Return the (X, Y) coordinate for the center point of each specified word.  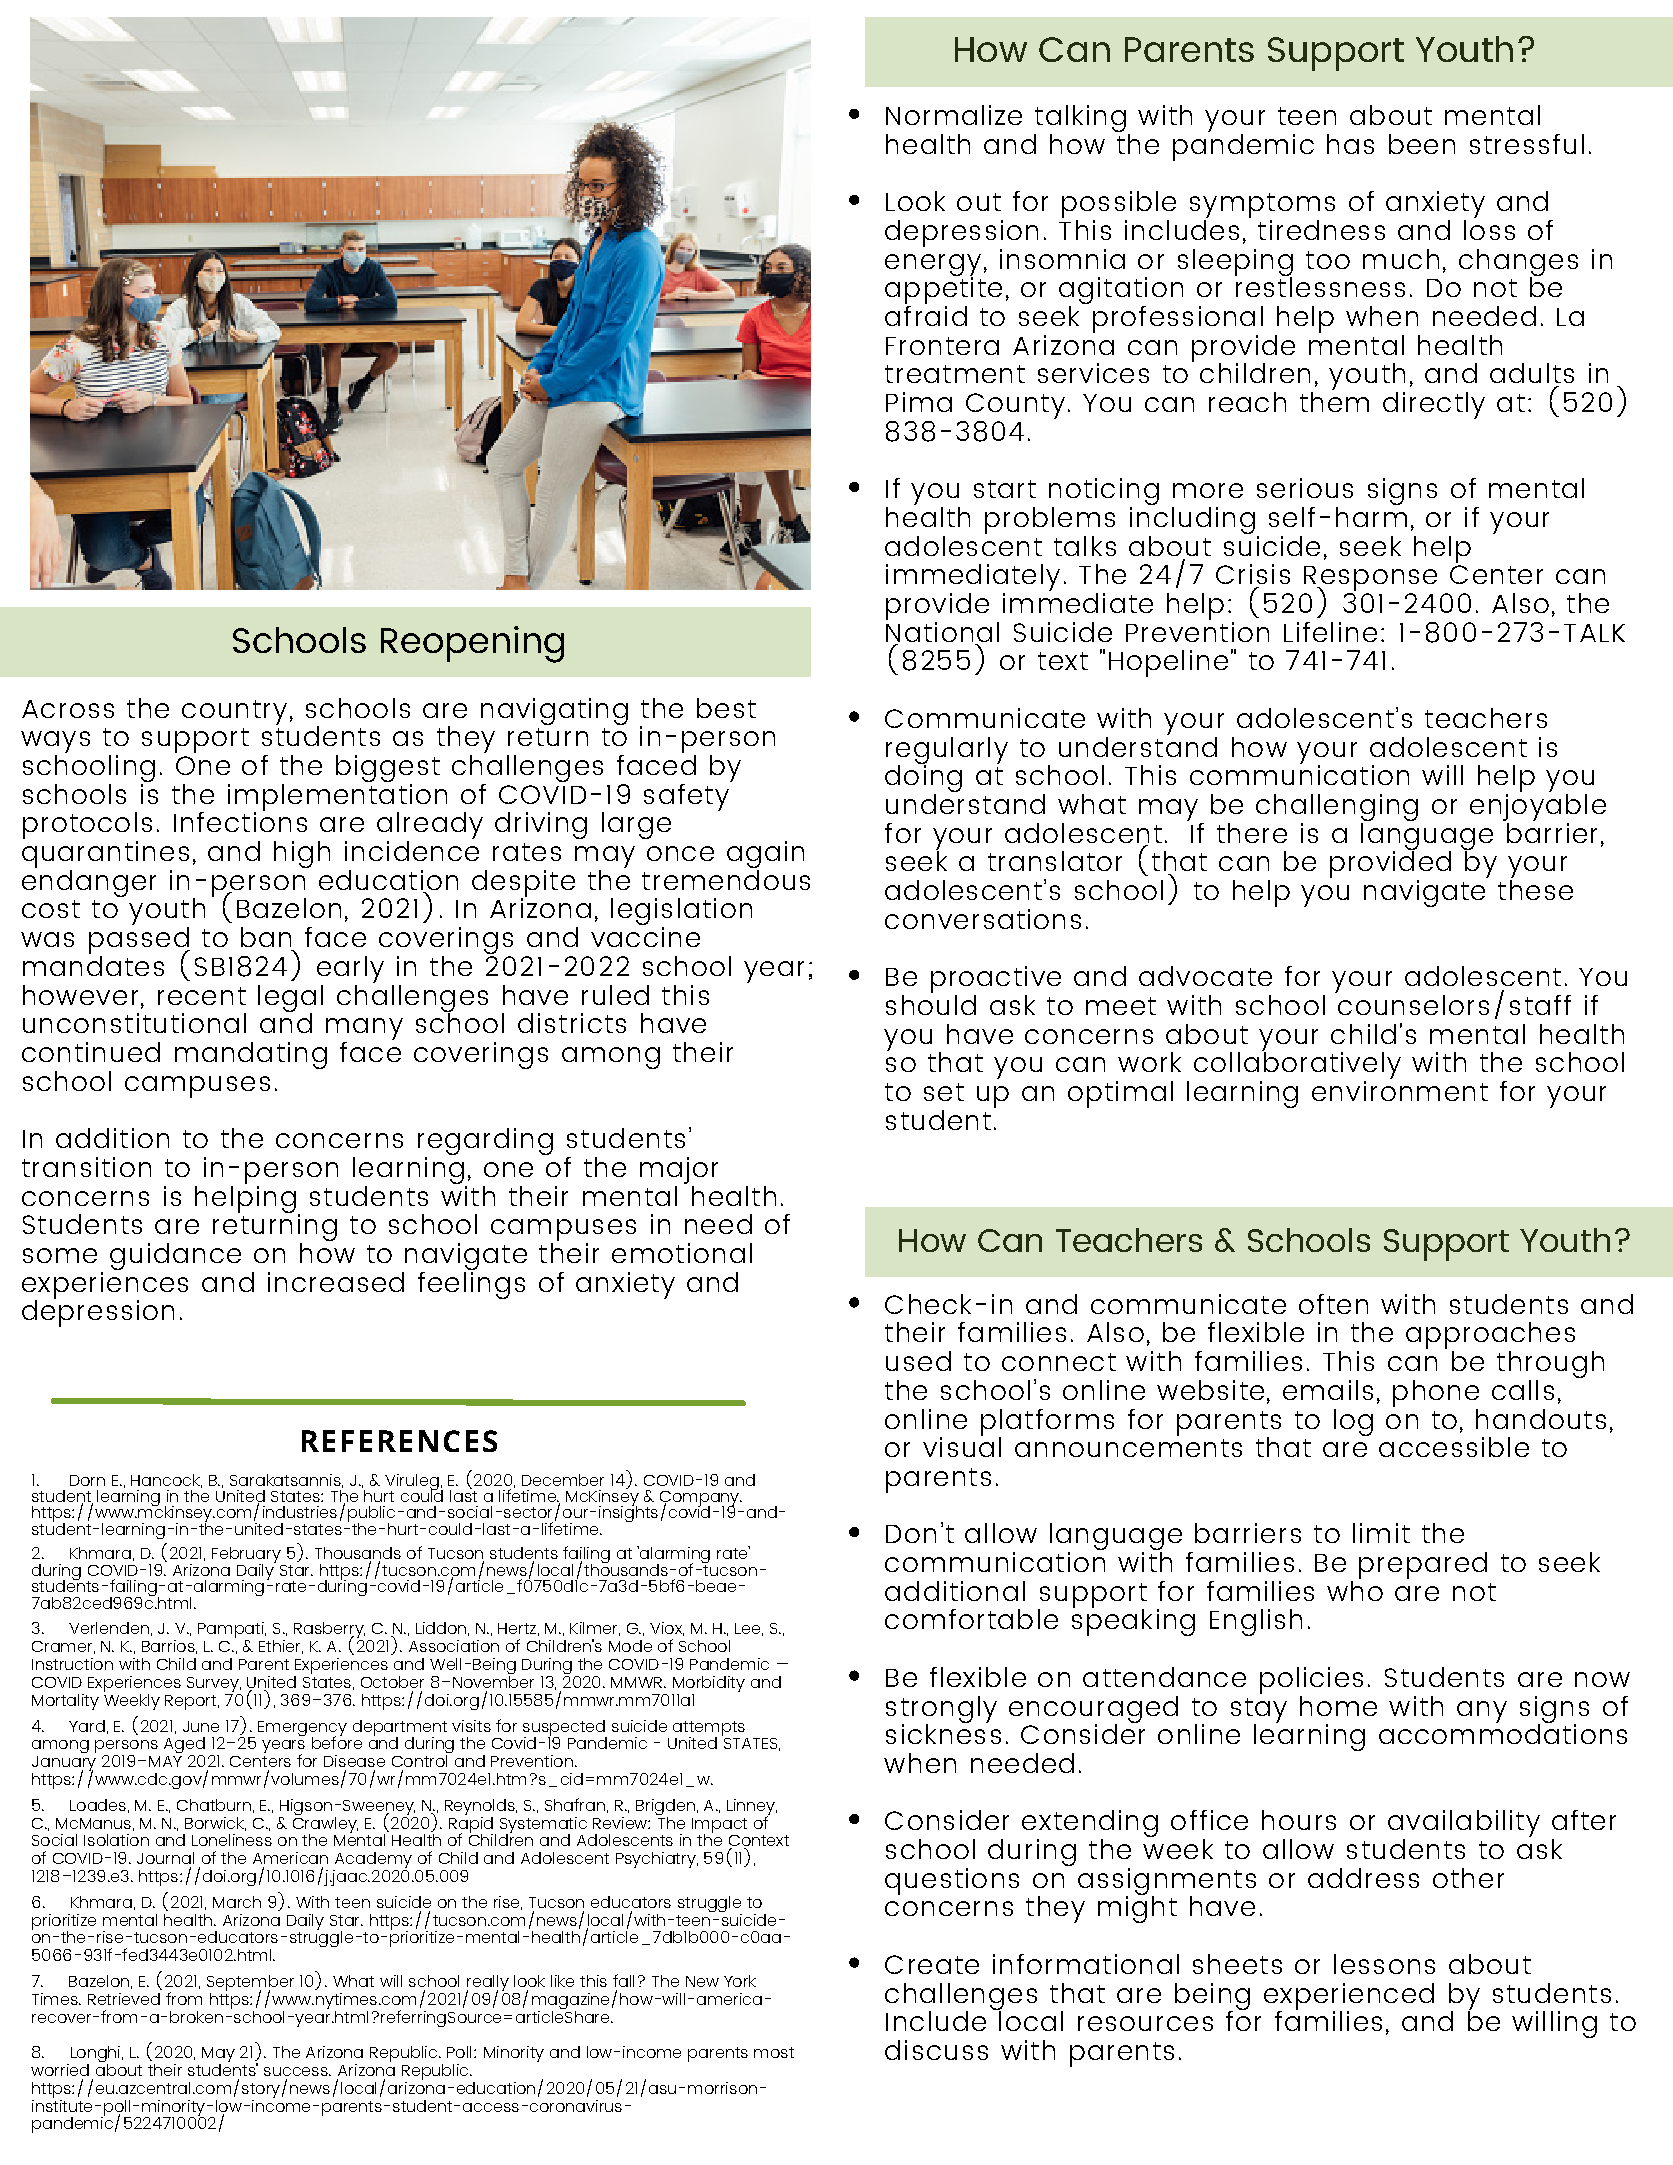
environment (1400, 1089)
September (250, 1984)
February (247, 1556)
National (942, 630)
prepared (1423, 1565)
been (1422, 144)
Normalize (954, 115)
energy (933, 266)
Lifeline (1330, 632)
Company (700, 1500)
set (944, 1092)
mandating (251, 1055)
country (234, 712)
